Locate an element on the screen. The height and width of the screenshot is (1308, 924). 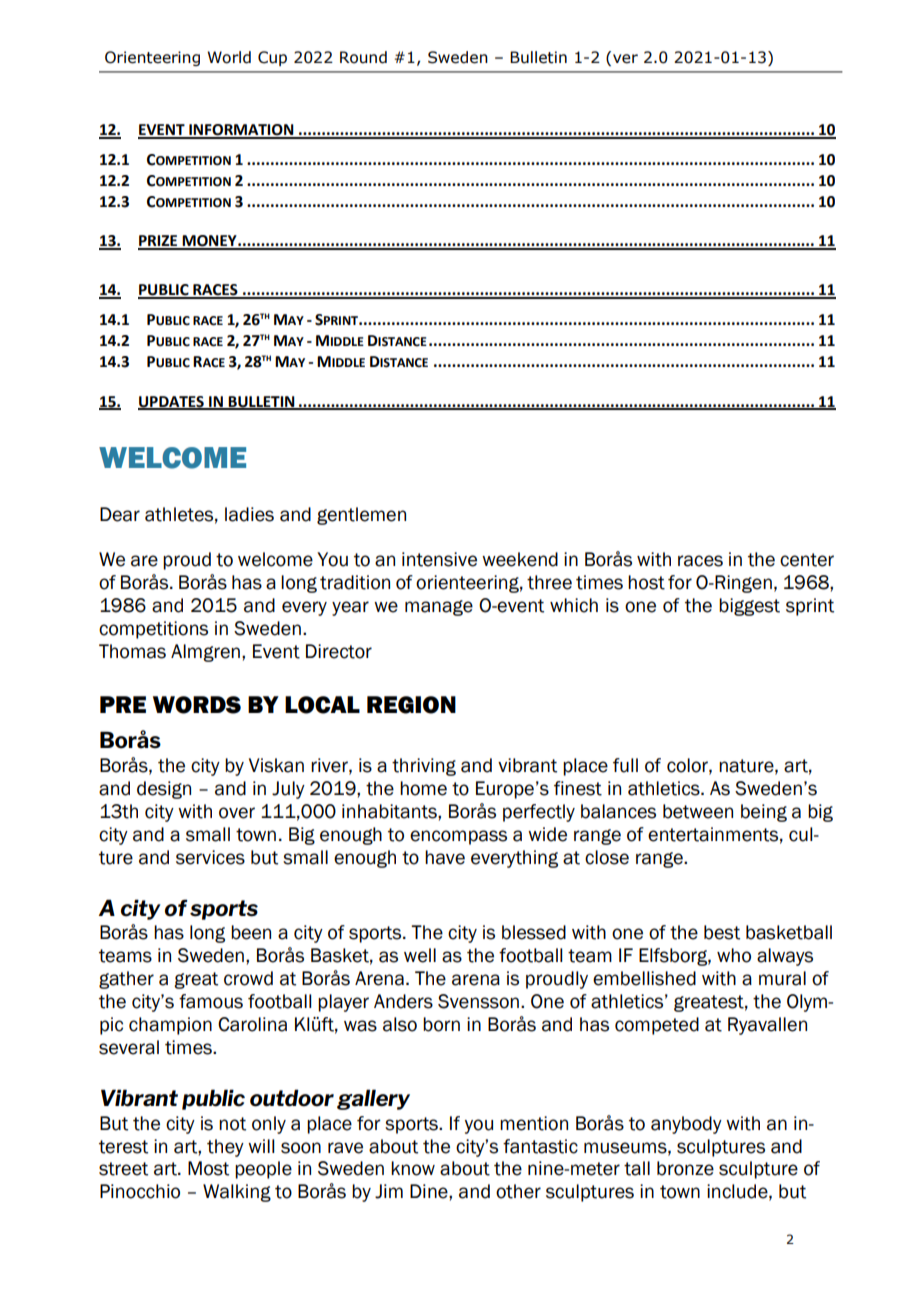
World is located at coordinates (229, 57).
